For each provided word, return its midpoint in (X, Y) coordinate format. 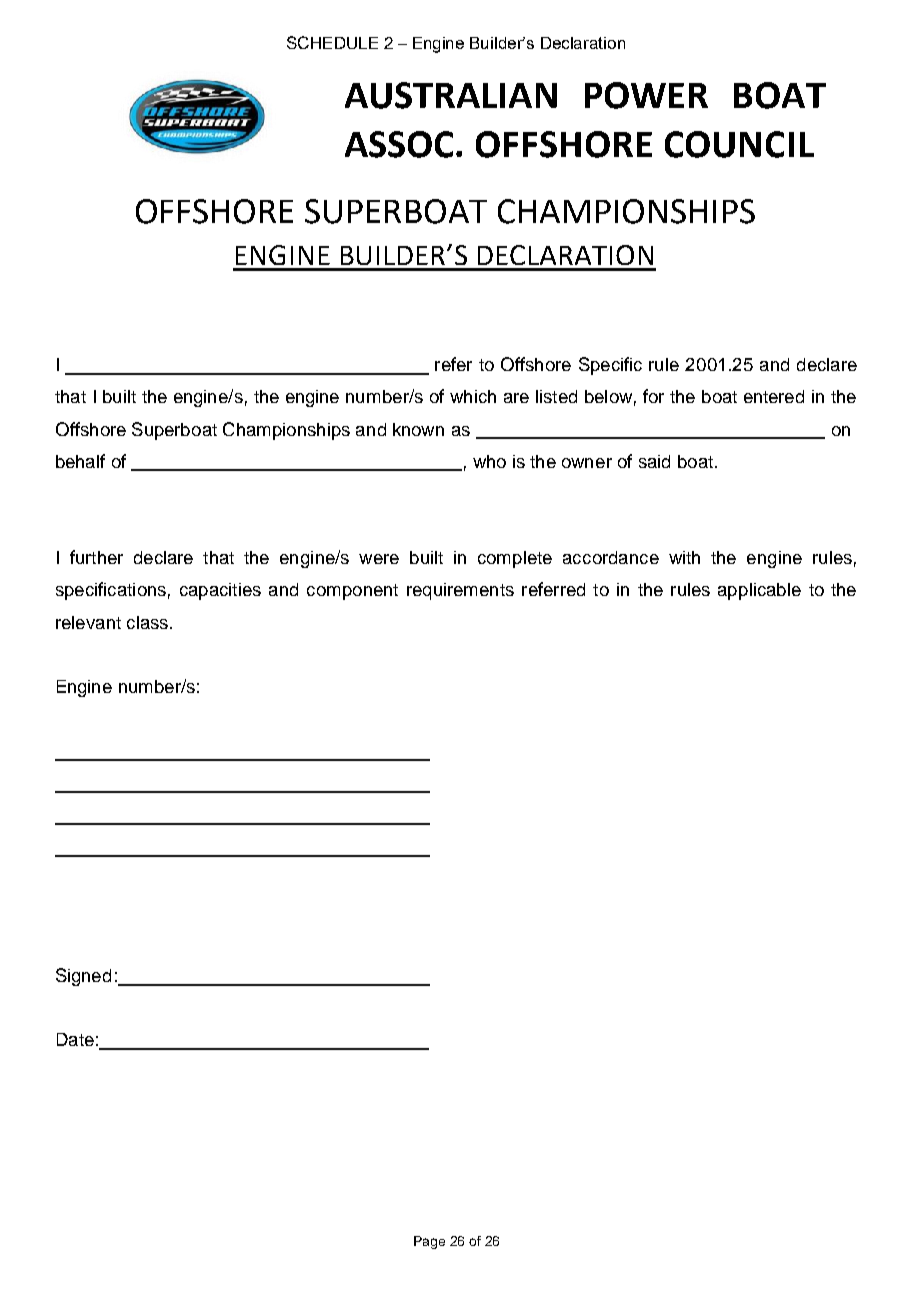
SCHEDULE (332, 42)
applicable (759, 591)
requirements (460, 591)
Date (75, 1039)
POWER (646, 95)
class (147, 622)
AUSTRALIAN (451, 95)
